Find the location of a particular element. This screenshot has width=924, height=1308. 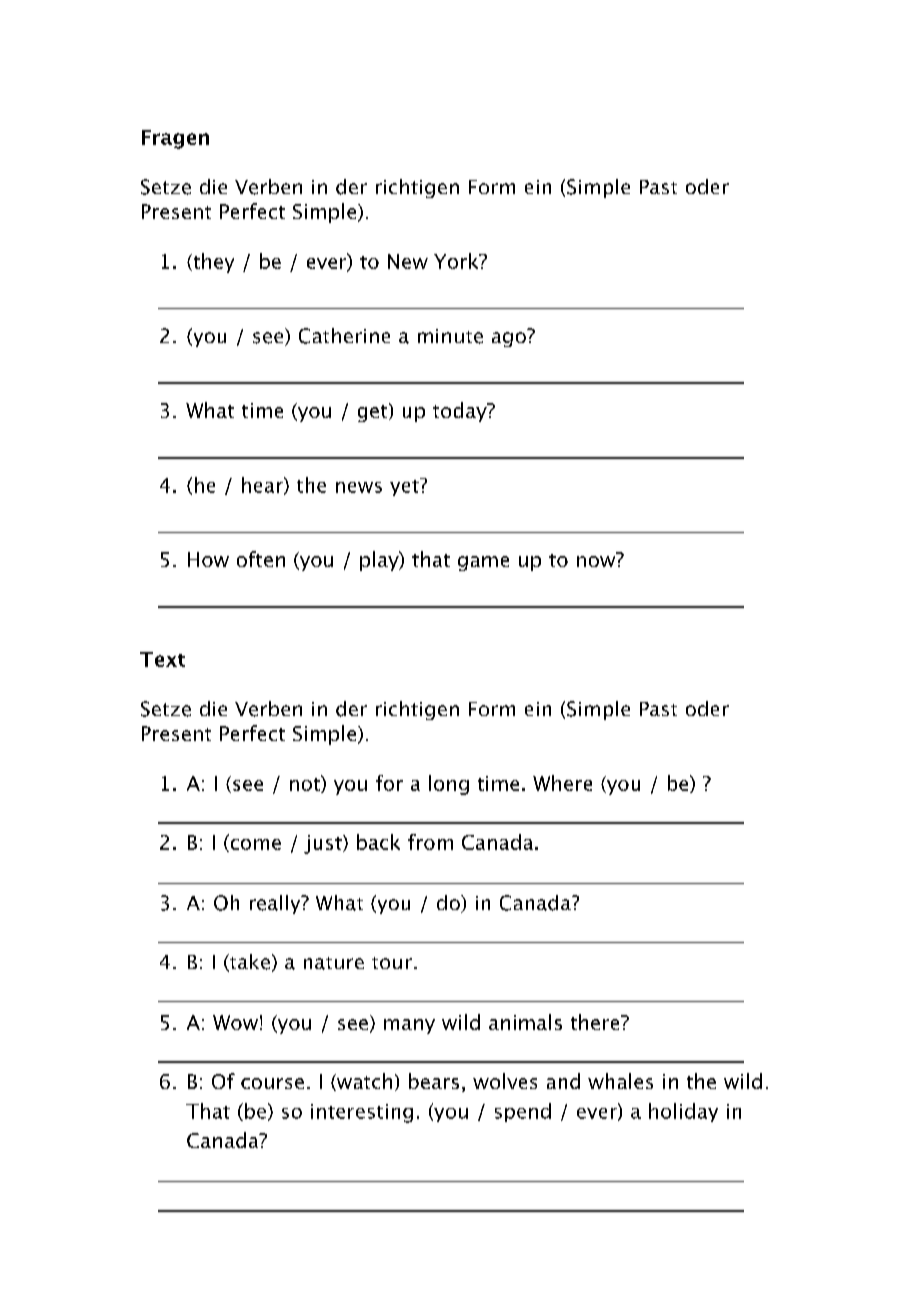

York is located at coordinates (457, 261).
